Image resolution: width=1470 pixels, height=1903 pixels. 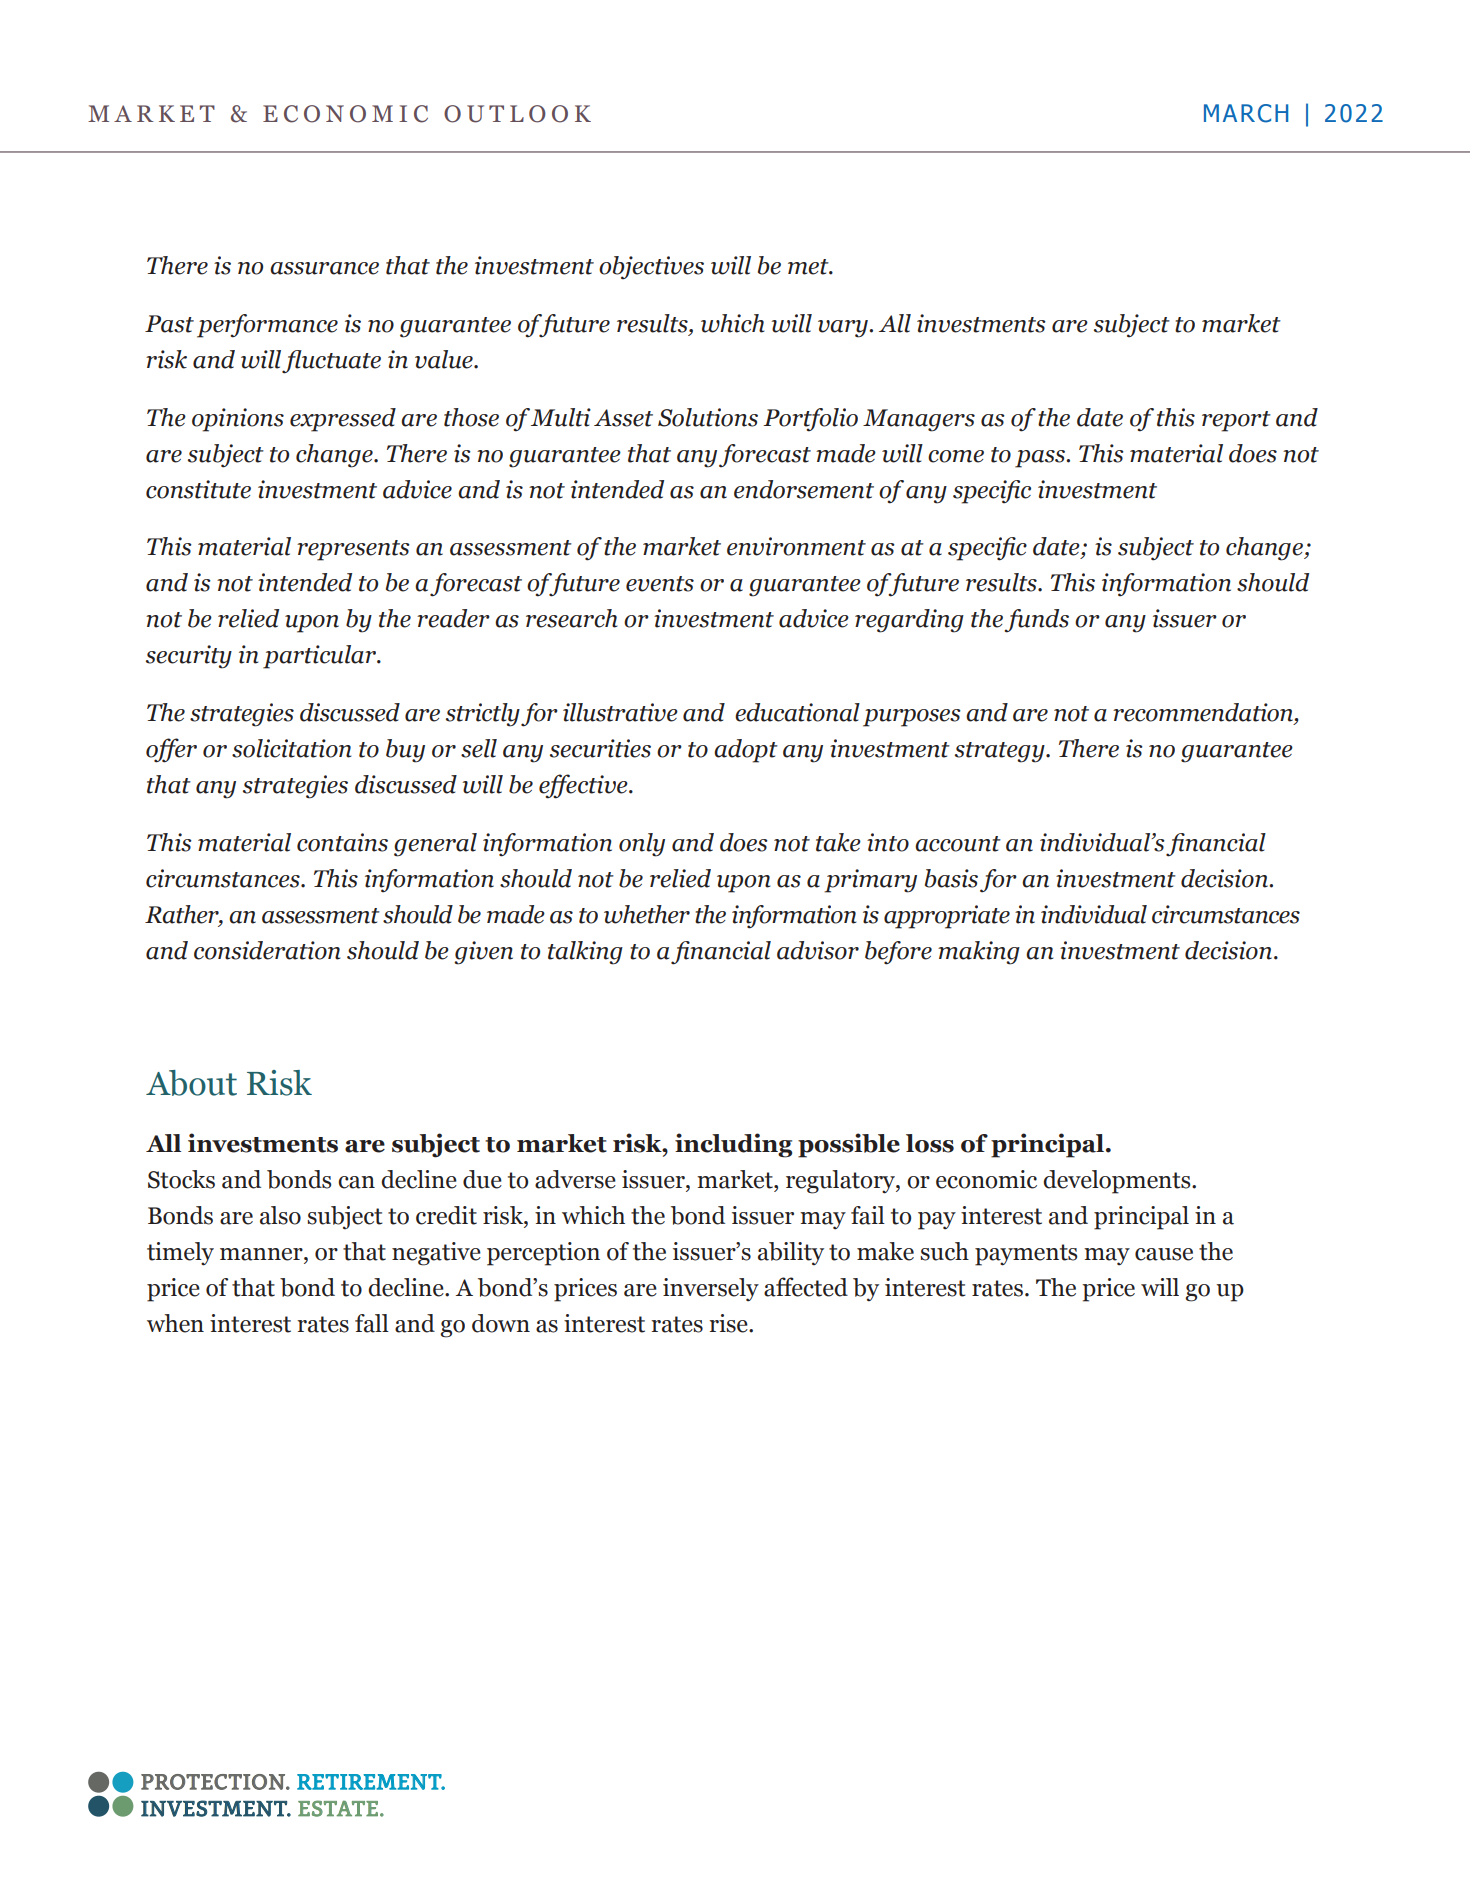 What do you see at coordinates (324, 268) in the screenshot?
I see `assurance` at bounding box center [324, 268].
